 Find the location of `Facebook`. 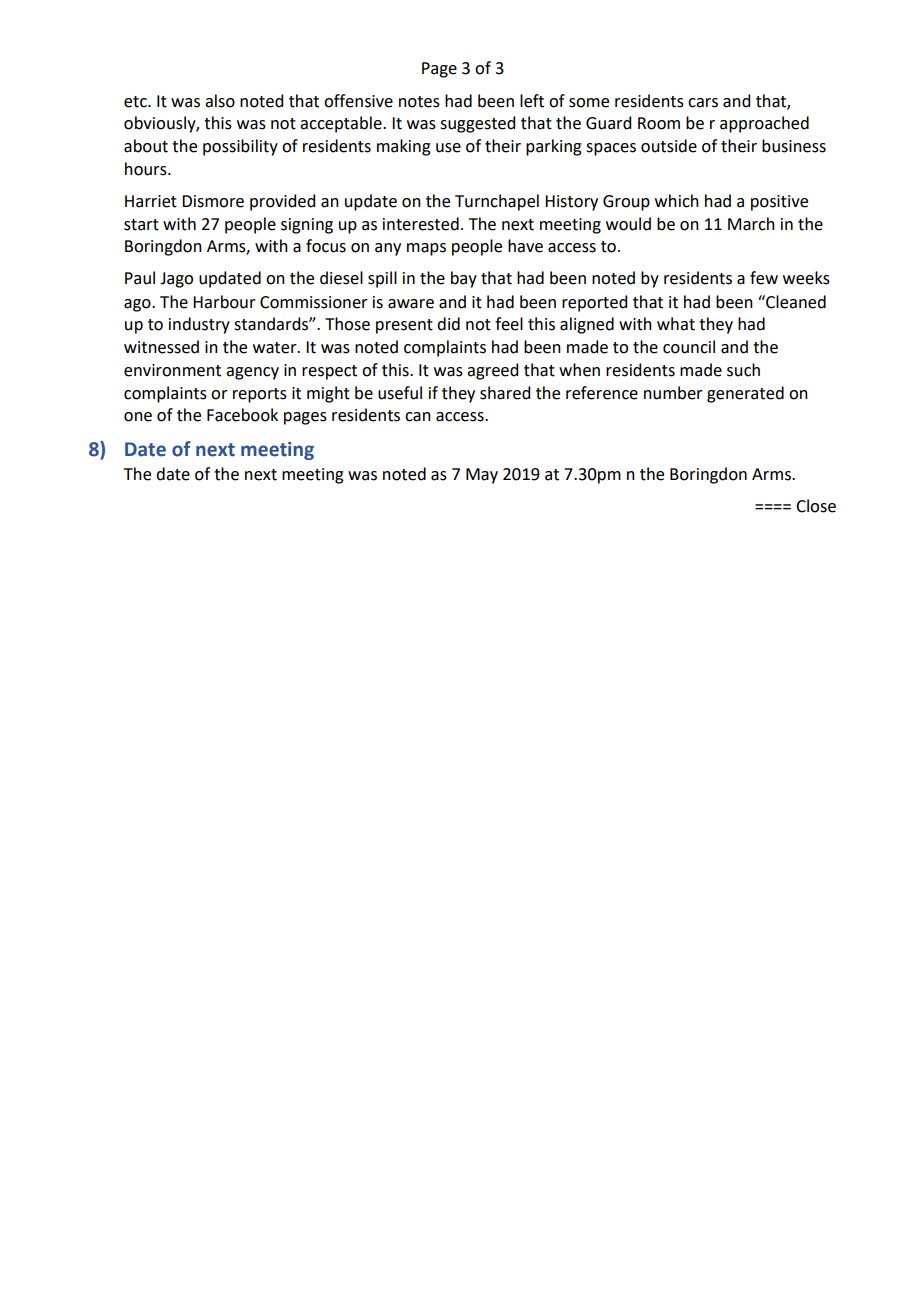

Facebook is located at coordinates (242, 415).
